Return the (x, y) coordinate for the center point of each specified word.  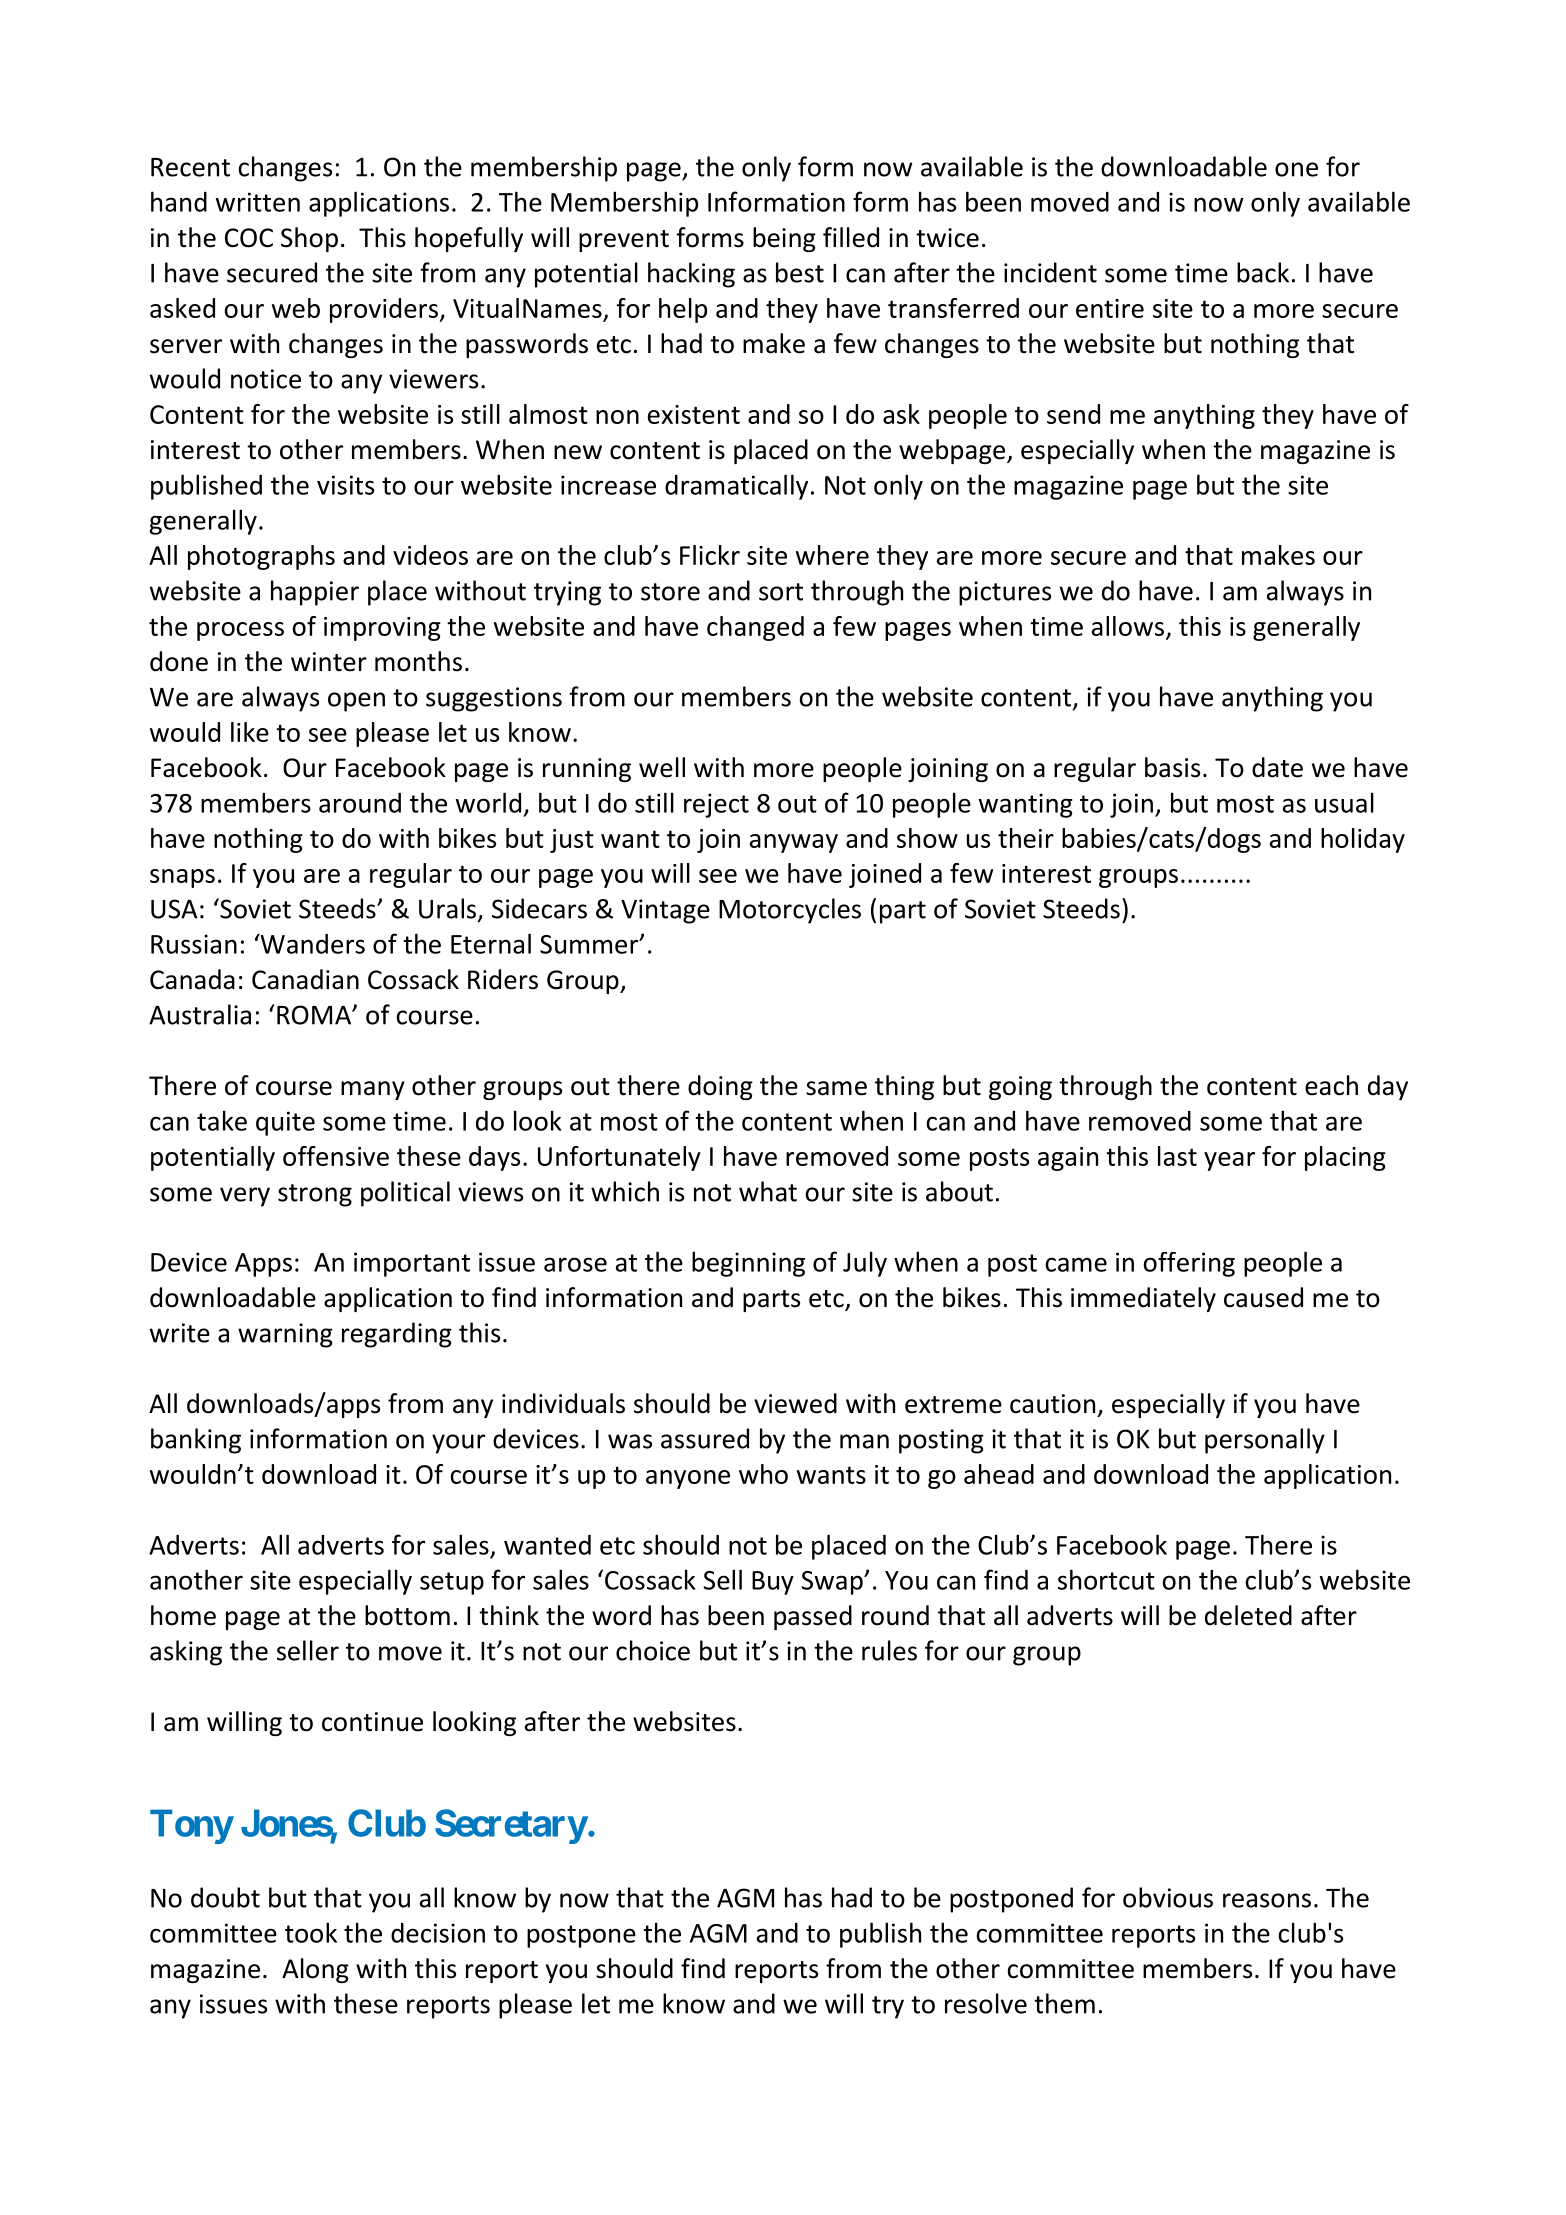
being (784, 239)
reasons (1267, 1900)
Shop (309, 239)
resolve (986, 2003)
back (1263, 272)
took (311, 1932)
